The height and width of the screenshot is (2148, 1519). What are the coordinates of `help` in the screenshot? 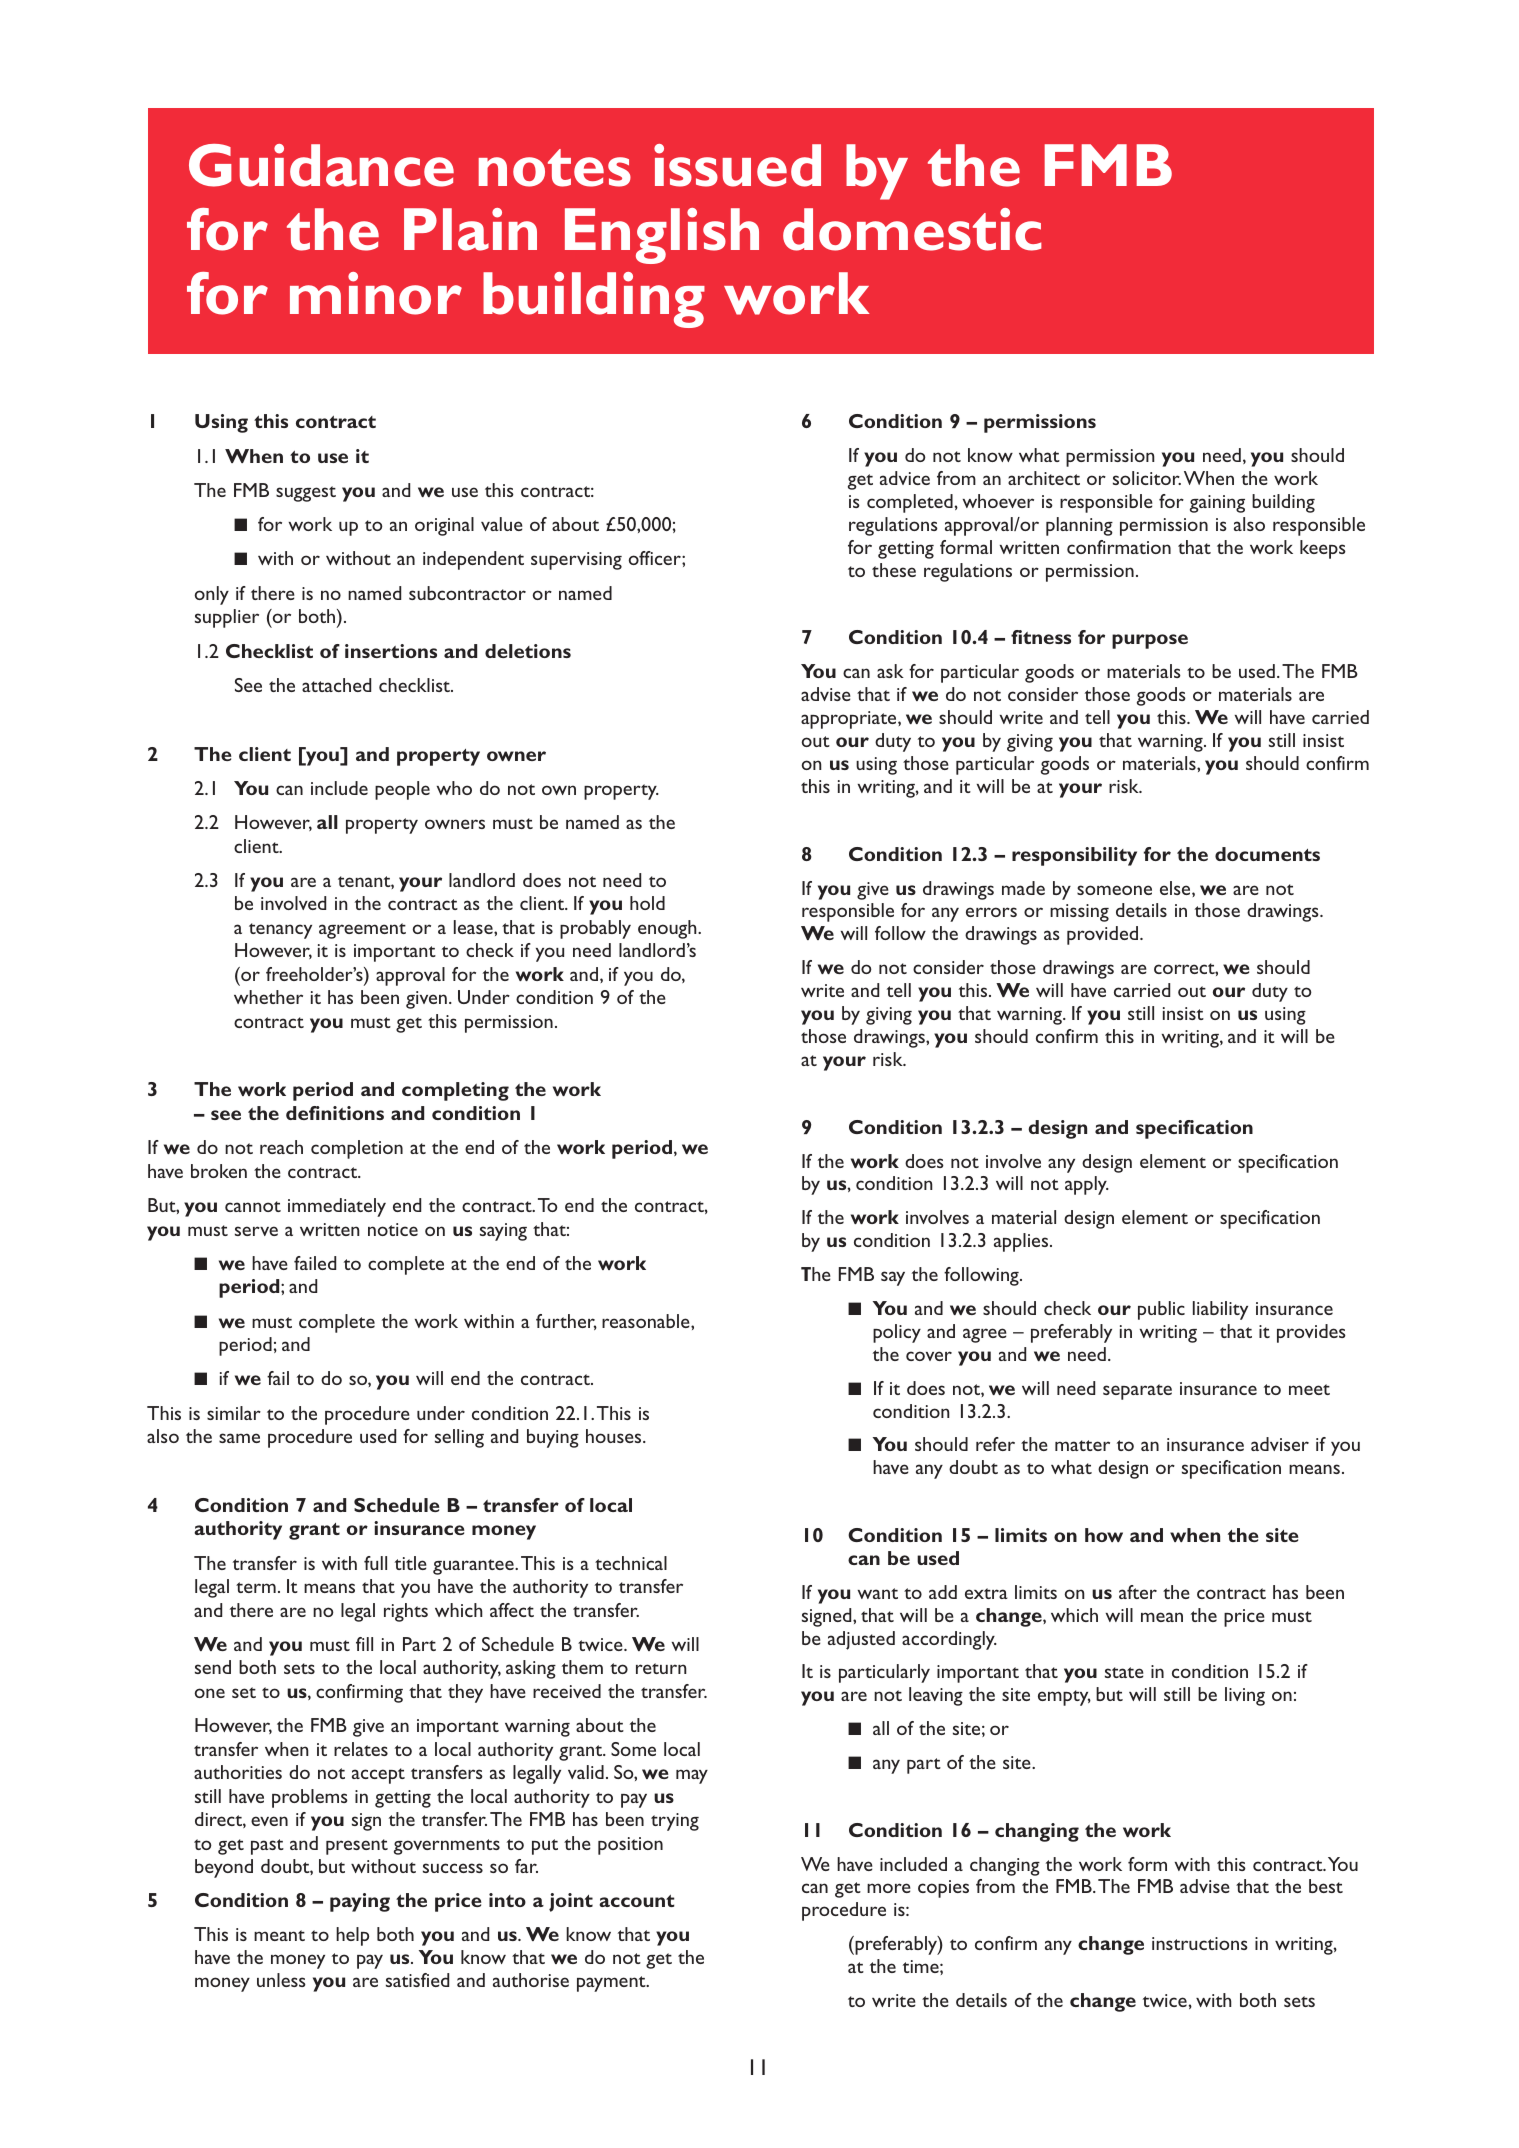 It's located at (352, 1936).
